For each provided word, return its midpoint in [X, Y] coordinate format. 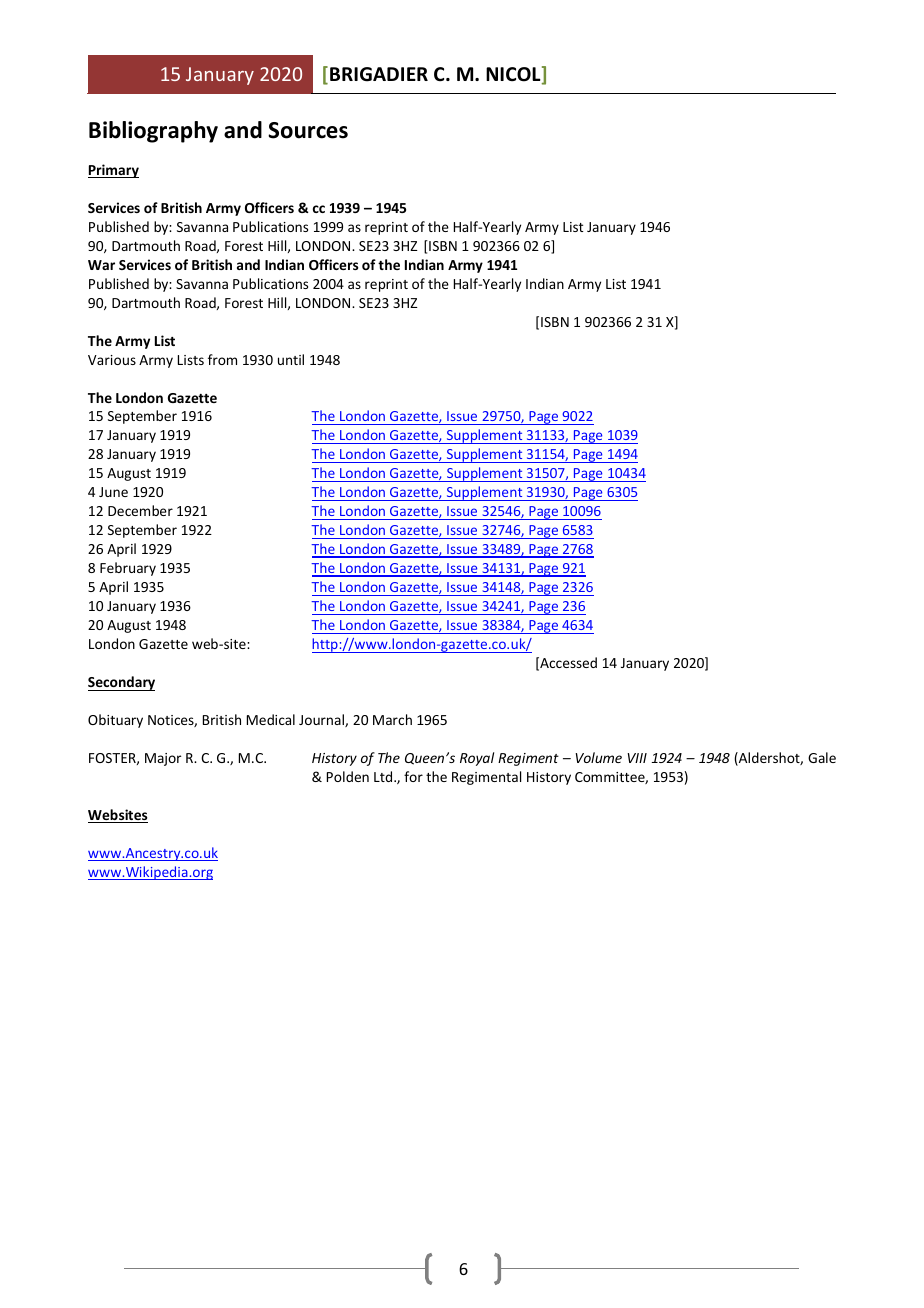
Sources [308, 130]
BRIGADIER [379, 74]
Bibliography [153, 132]
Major [163, 759]
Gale [822, 757]
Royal [477, 759]
